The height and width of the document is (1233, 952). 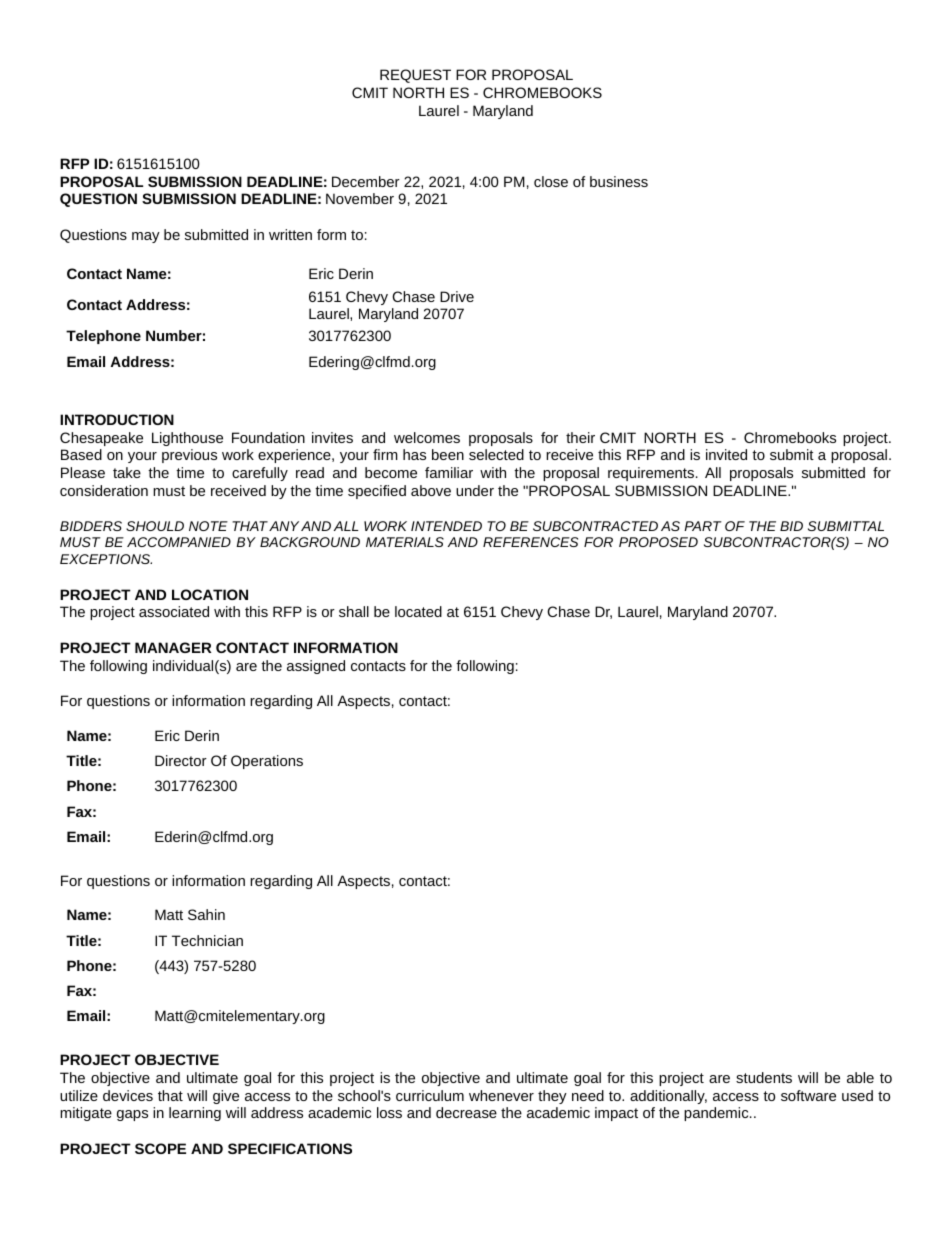 I want to click on previous, so click(x=189, y=456).
